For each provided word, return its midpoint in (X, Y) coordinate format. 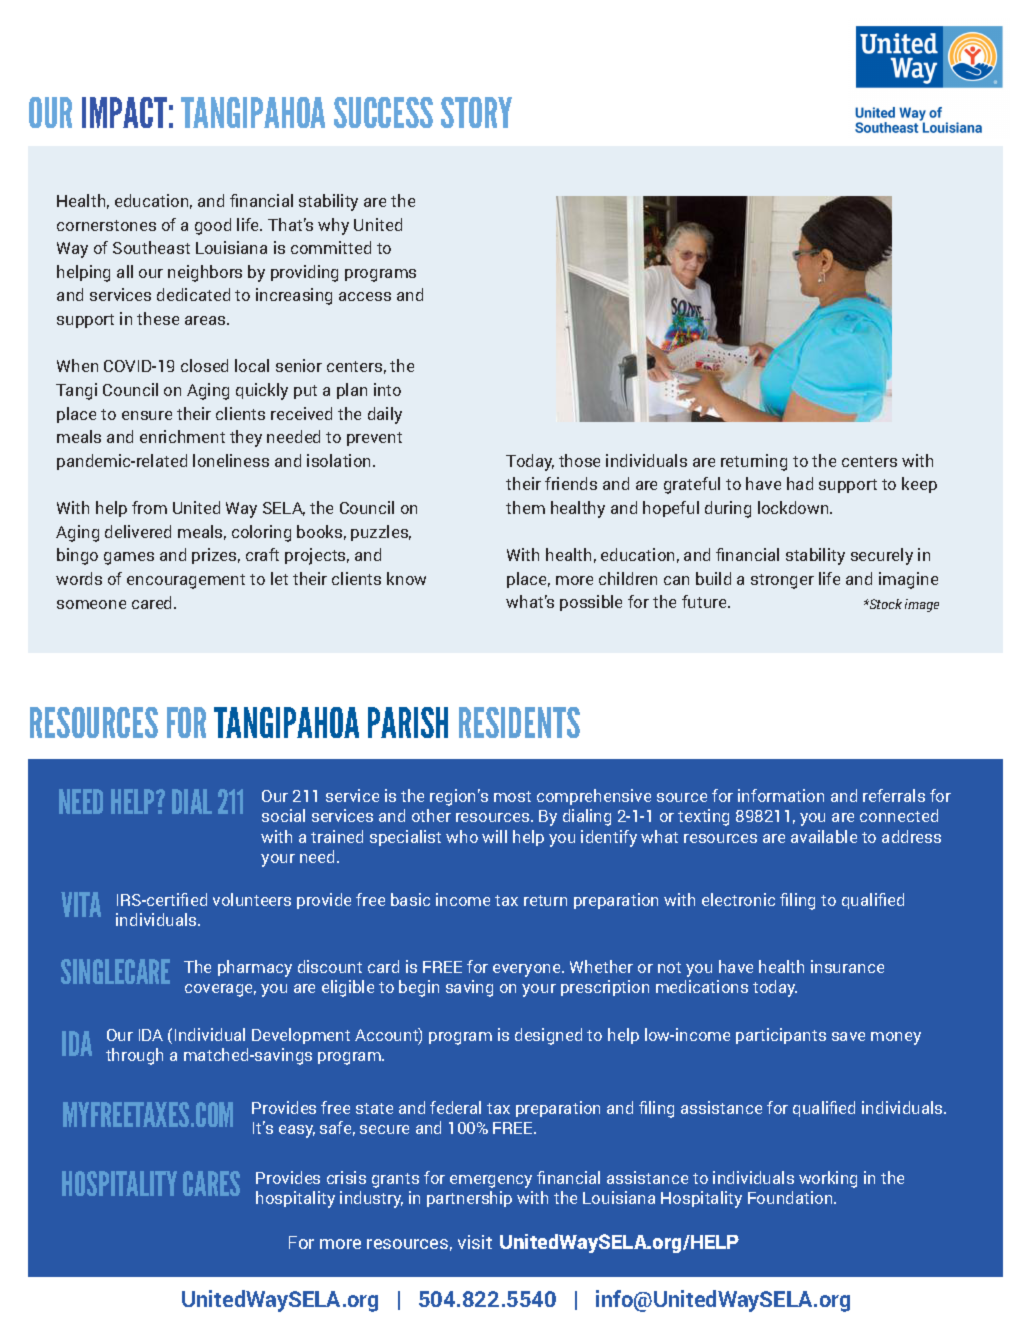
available (824, 836)
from (149, 507)
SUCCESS (383, 112)
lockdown (794, 507)
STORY (476, 112)
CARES (211, 1183)
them (525, 507)
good (213, 226)
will (494, 836)
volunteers (252, 899)
